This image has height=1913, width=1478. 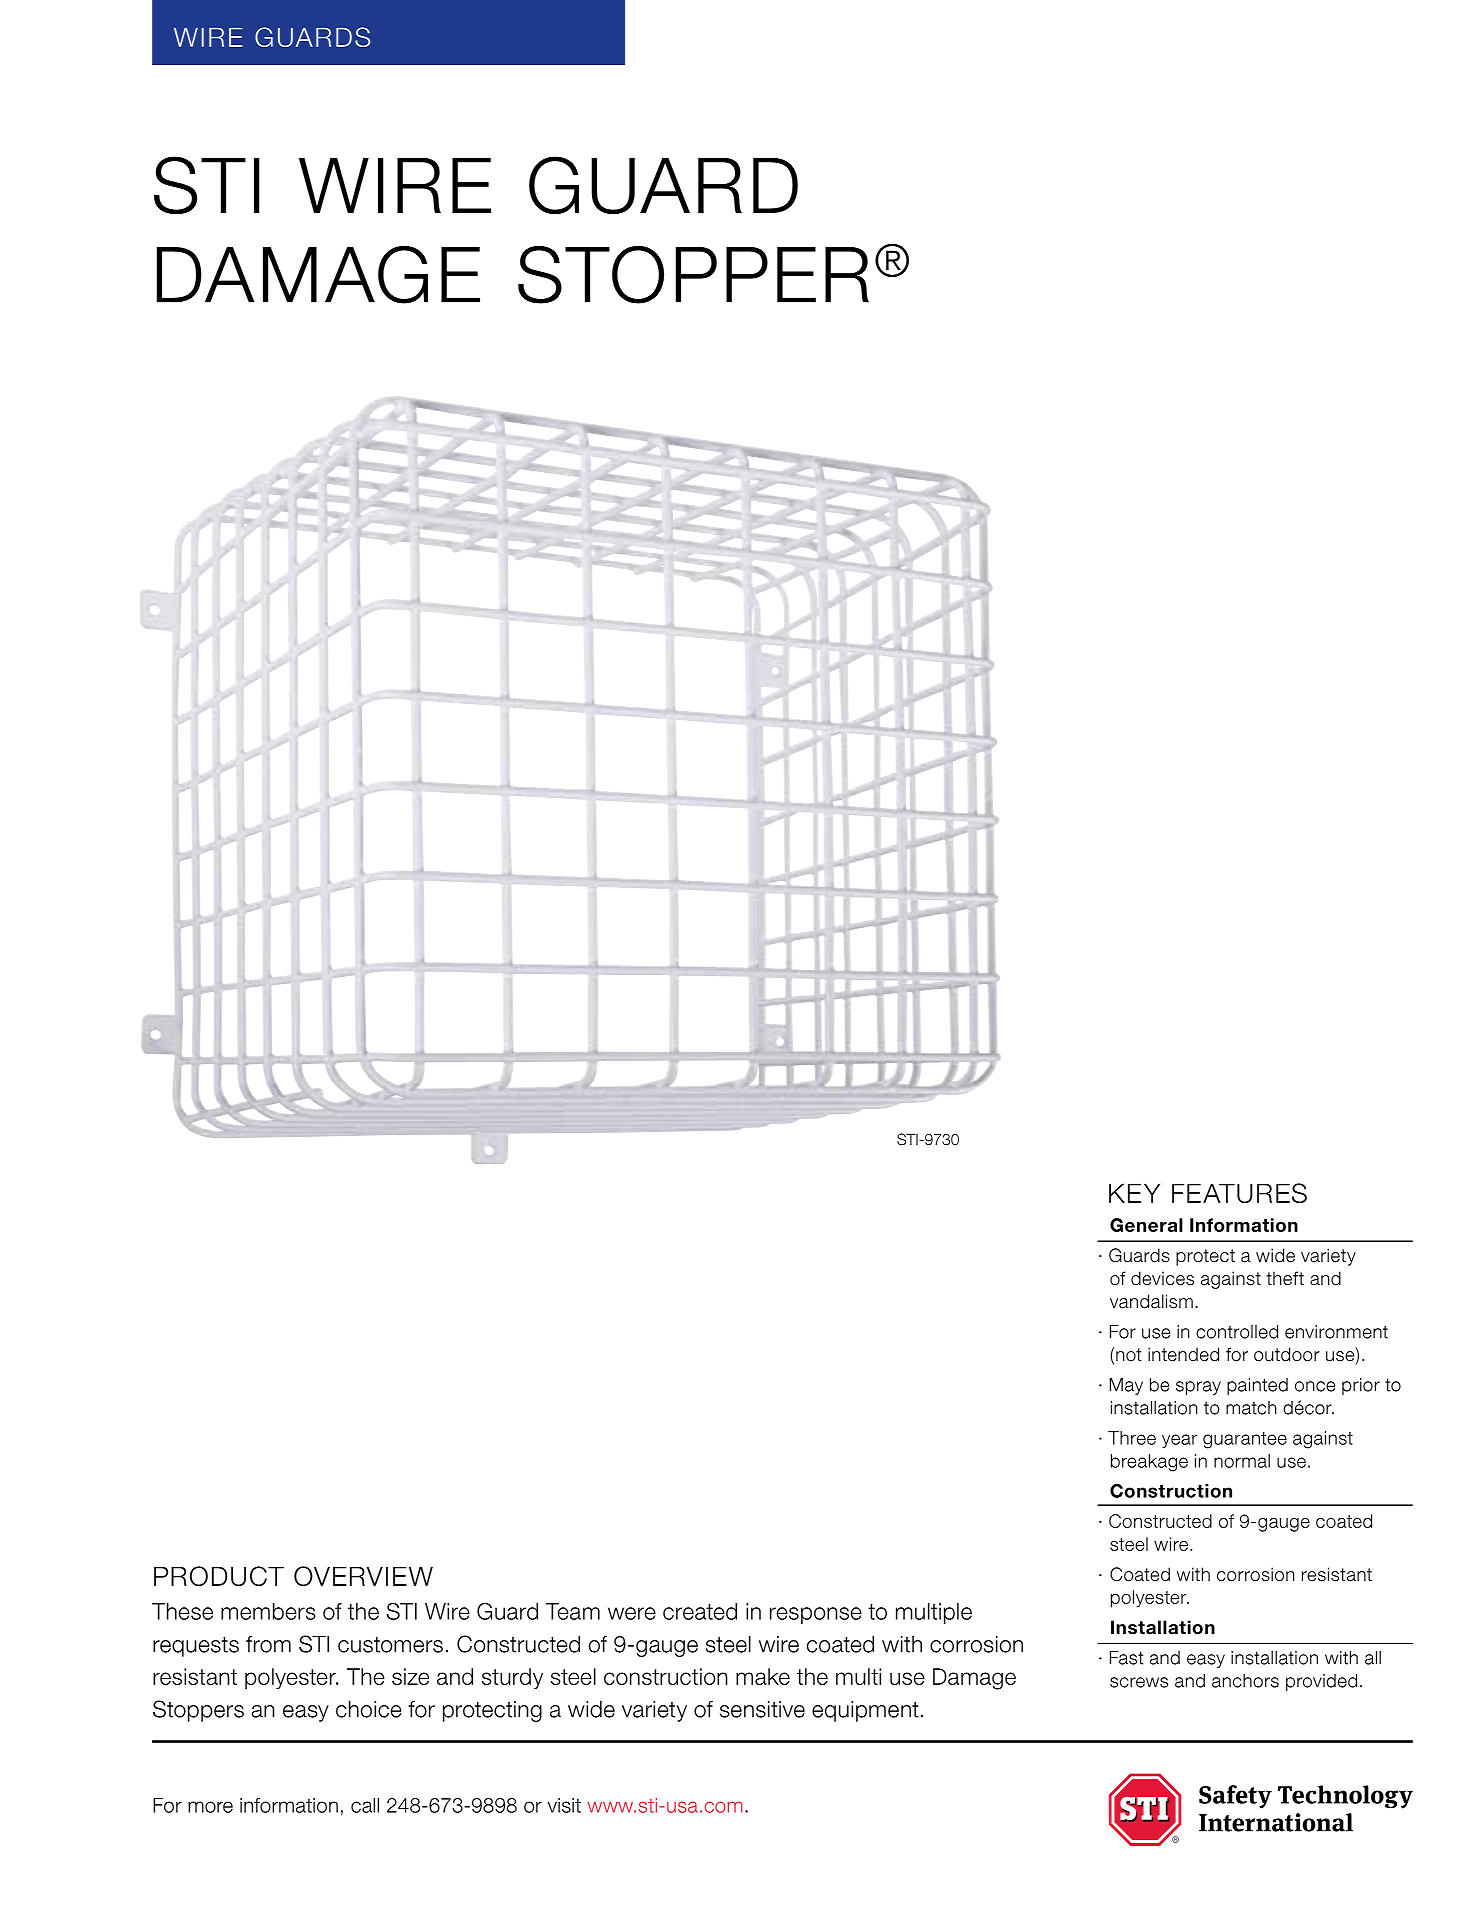 What do you see at coordinates (1242, 1461) in the image?
I see `normal` at bounding box center [1242, 1461].
